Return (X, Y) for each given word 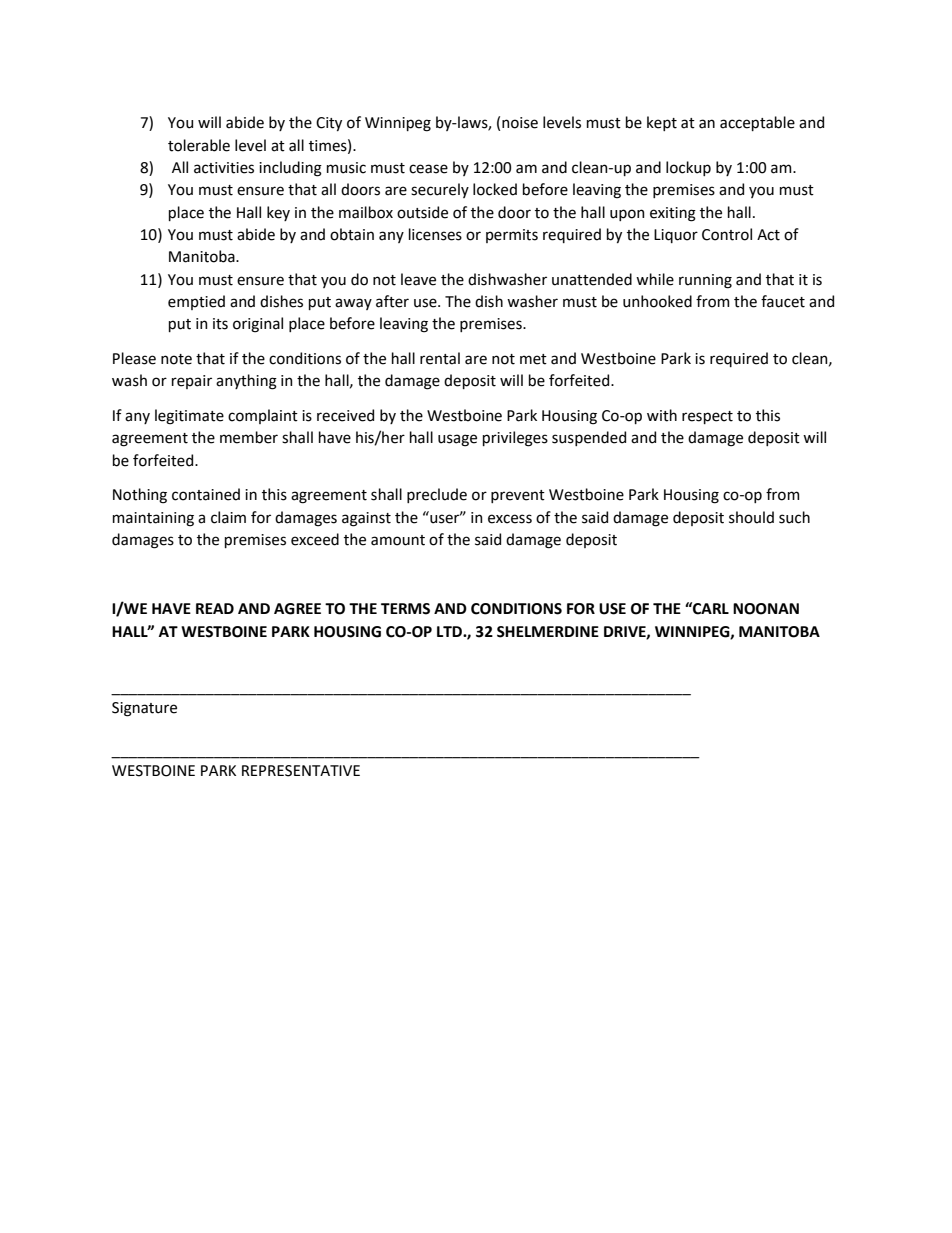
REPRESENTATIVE (301, 771)
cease (428, 169)
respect (707, 417)
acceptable (757, 123)
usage (457, 440)
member (249, 437)
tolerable (199, 145)
